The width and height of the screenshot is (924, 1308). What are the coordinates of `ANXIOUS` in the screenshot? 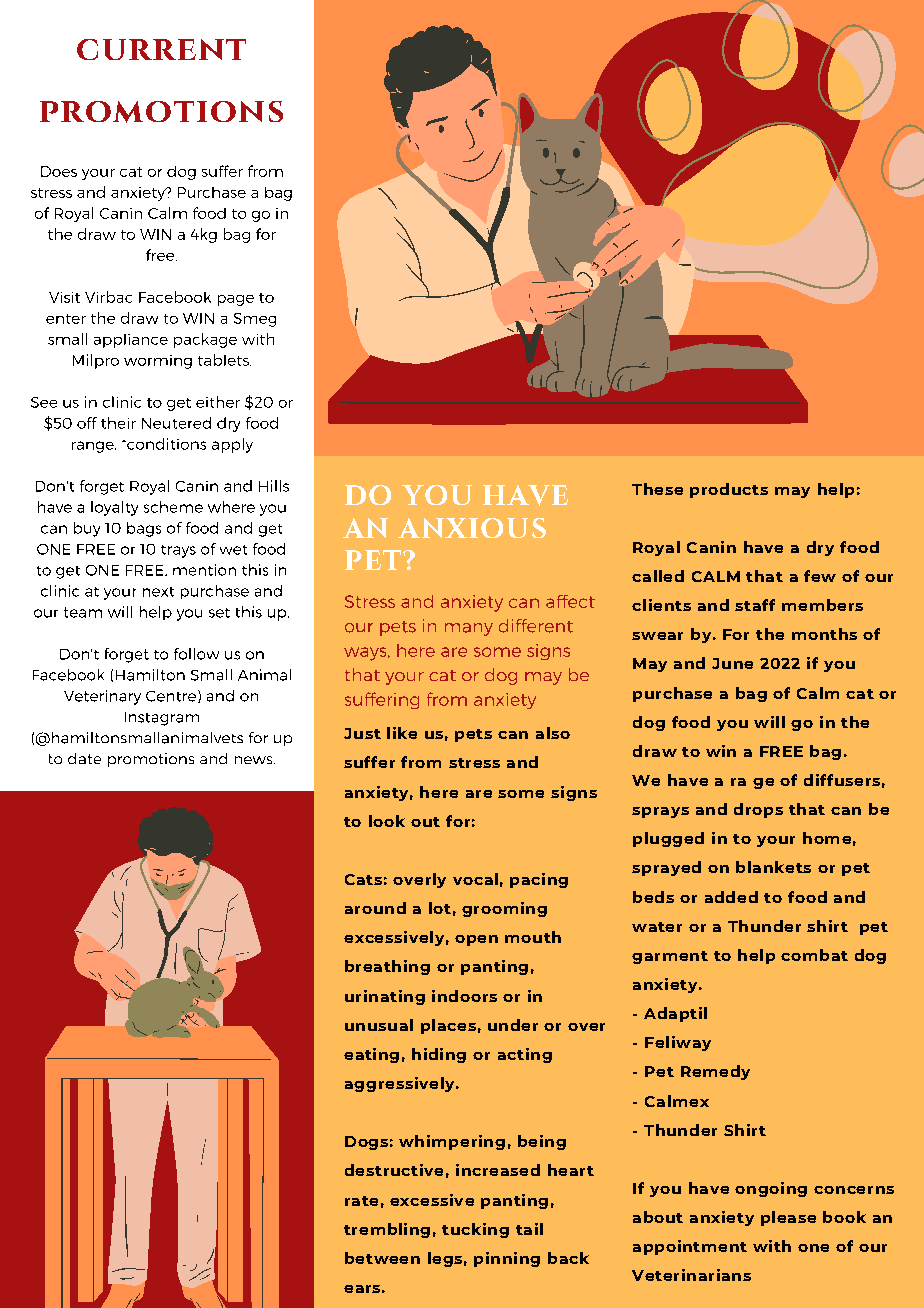 It's located at (472, 528).
